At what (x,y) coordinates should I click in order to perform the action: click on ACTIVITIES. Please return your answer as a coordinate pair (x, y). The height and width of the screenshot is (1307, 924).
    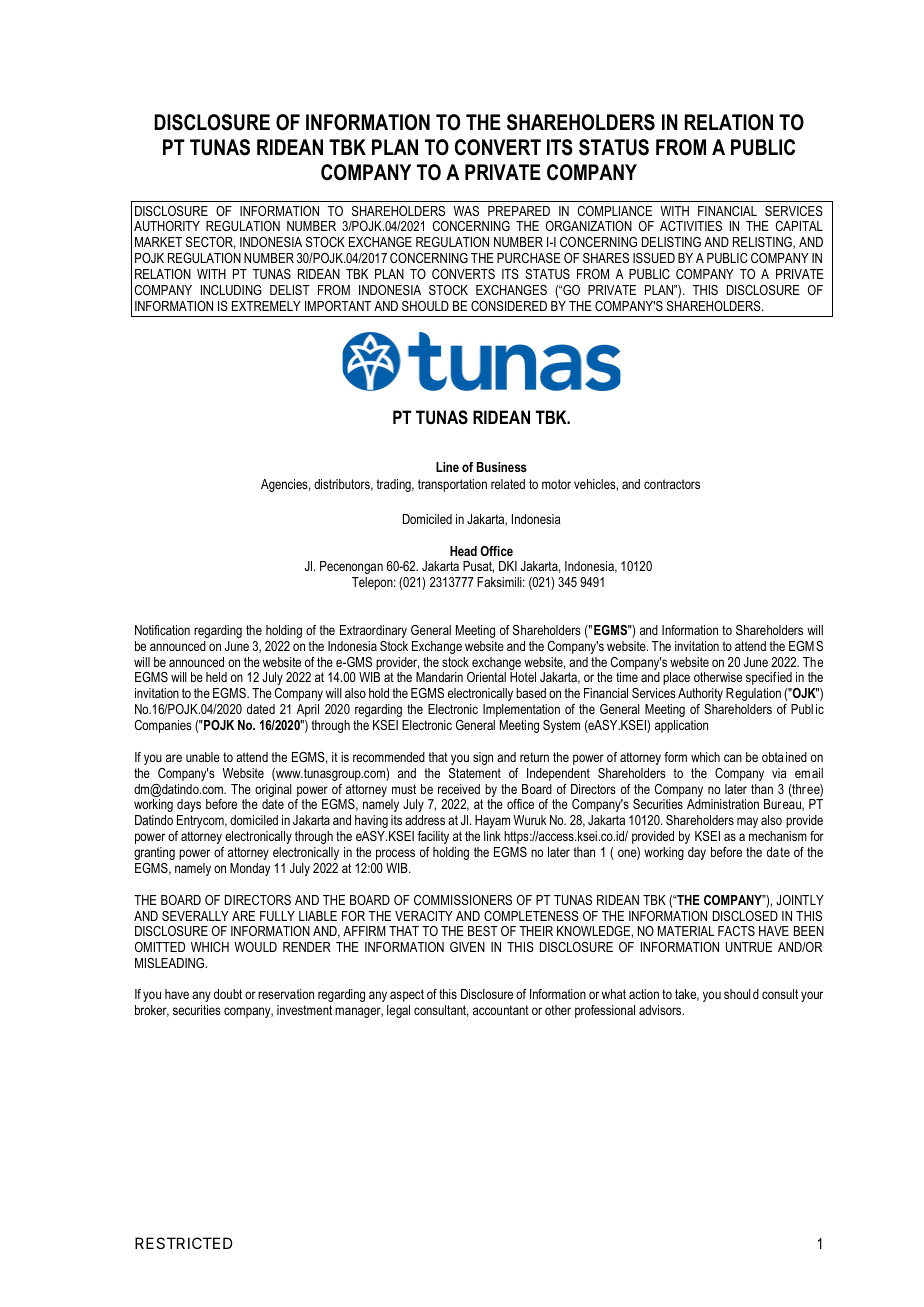
    Looking at the image, I should click on (691, 226).
